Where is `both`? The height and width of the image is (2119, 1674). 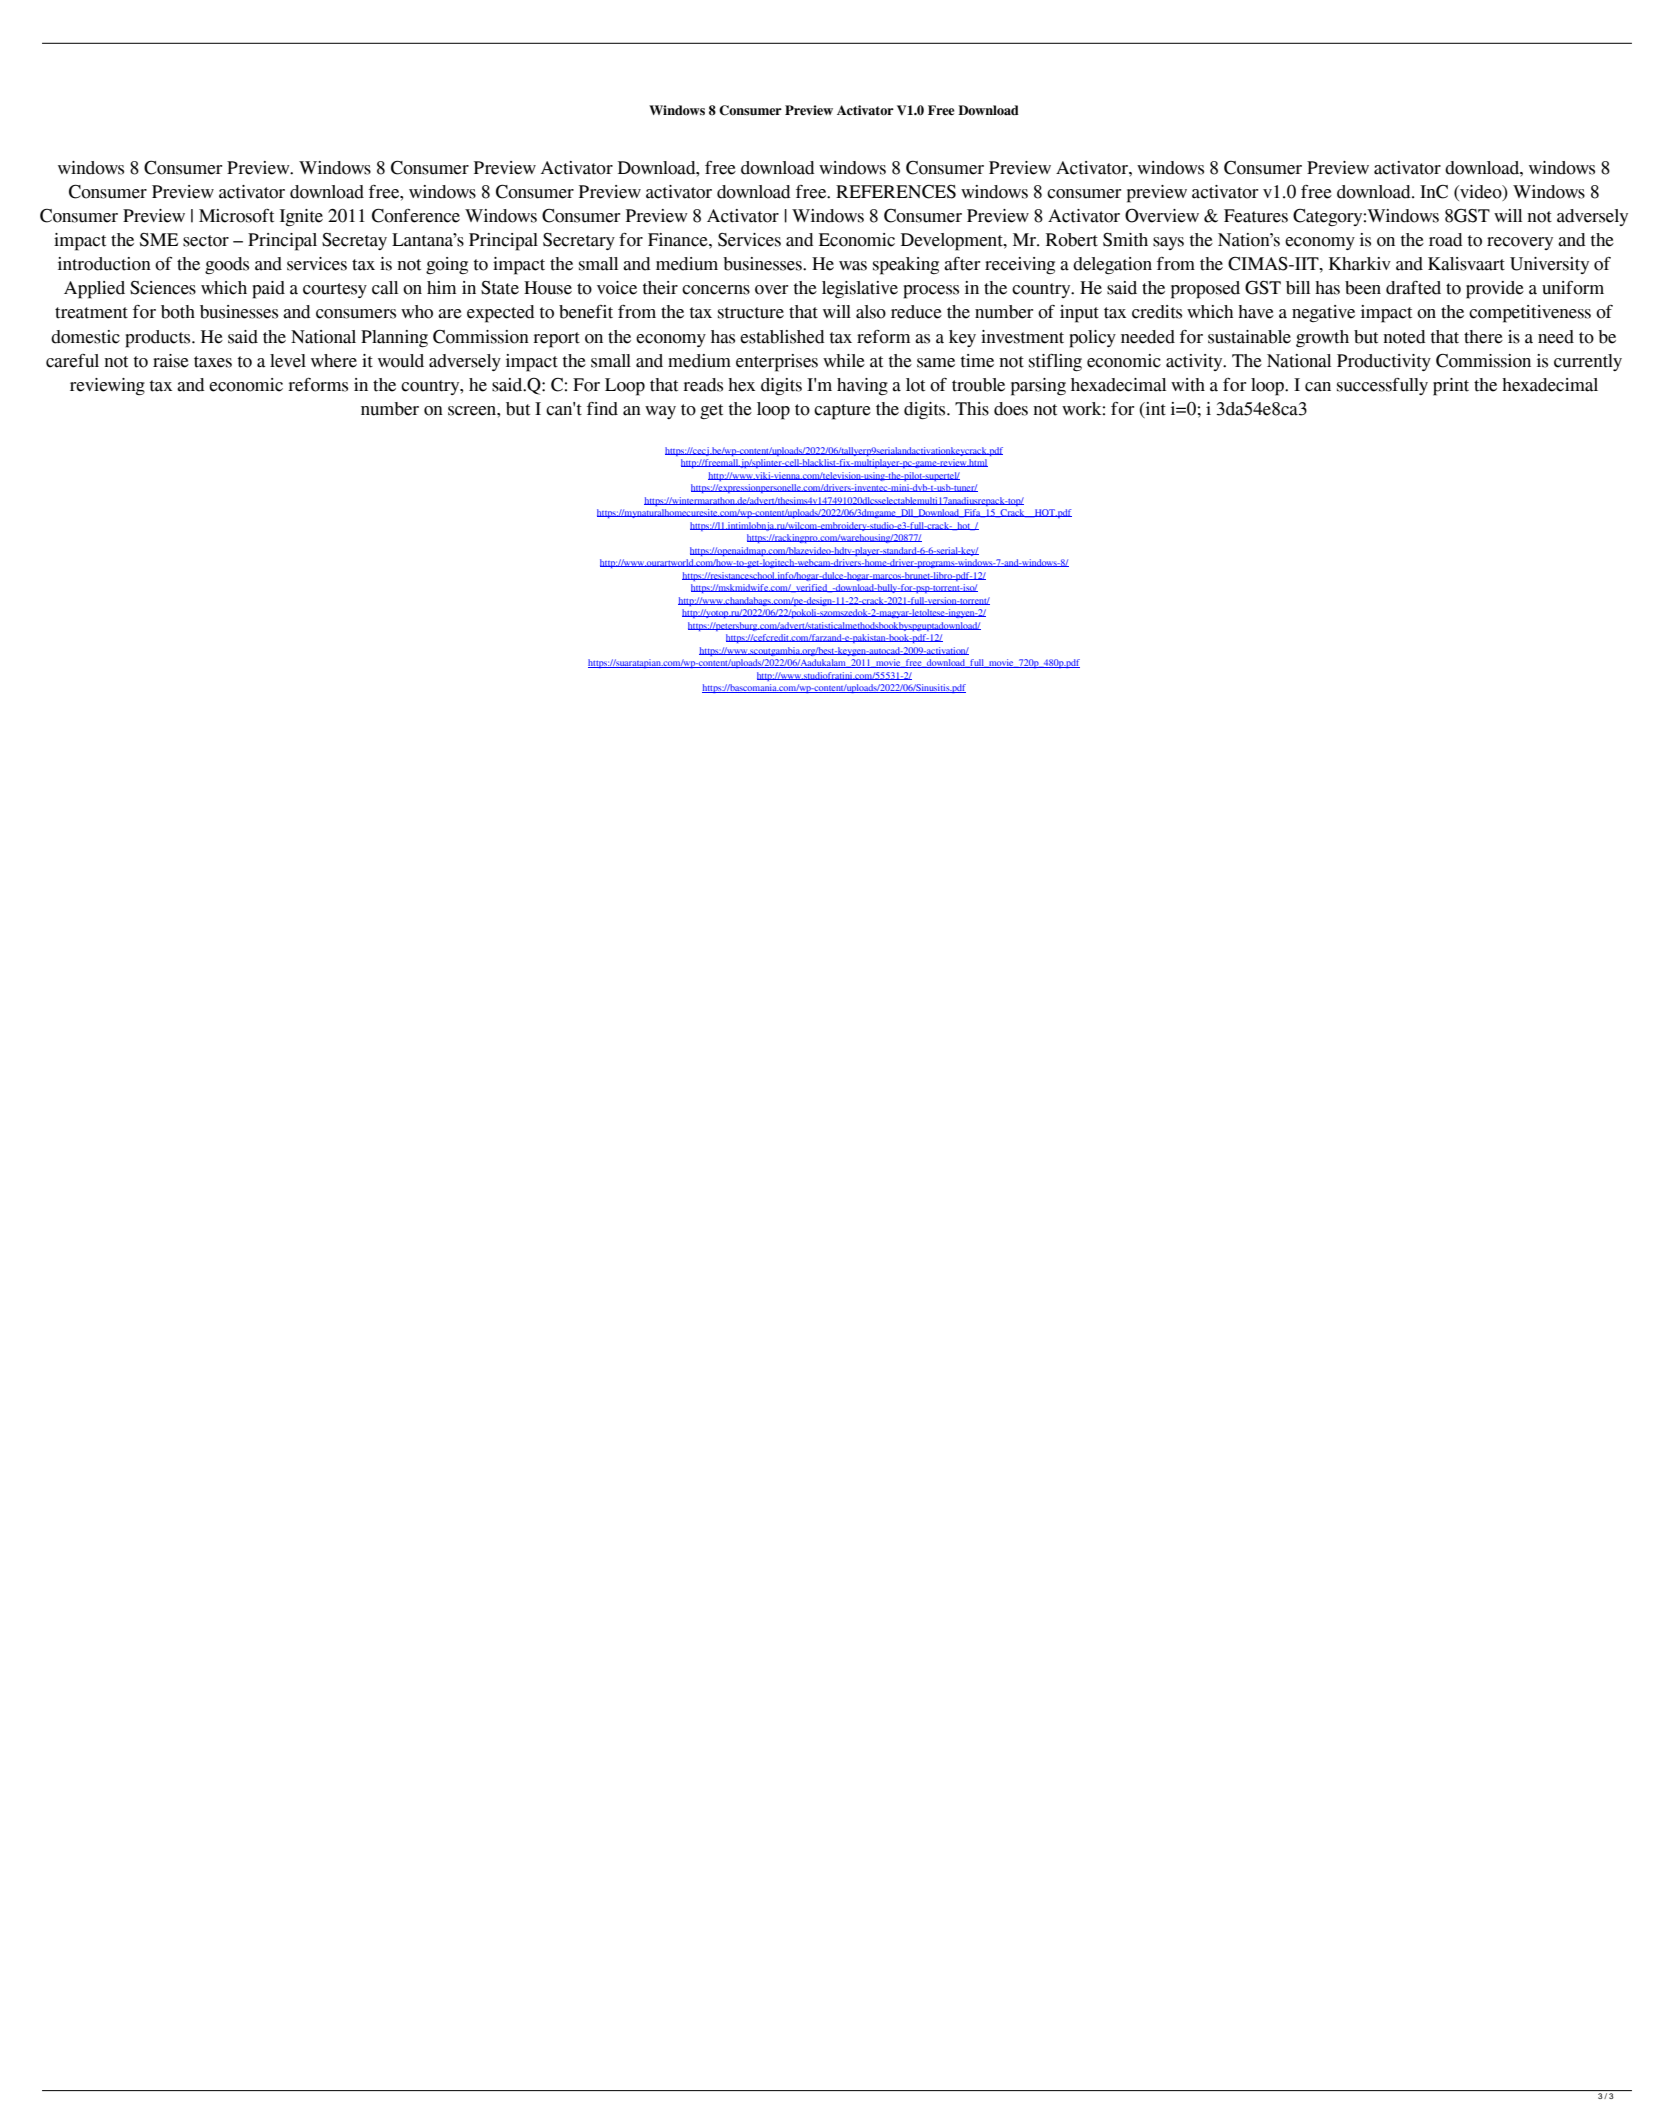
both is located at coordinates (178, 312).
